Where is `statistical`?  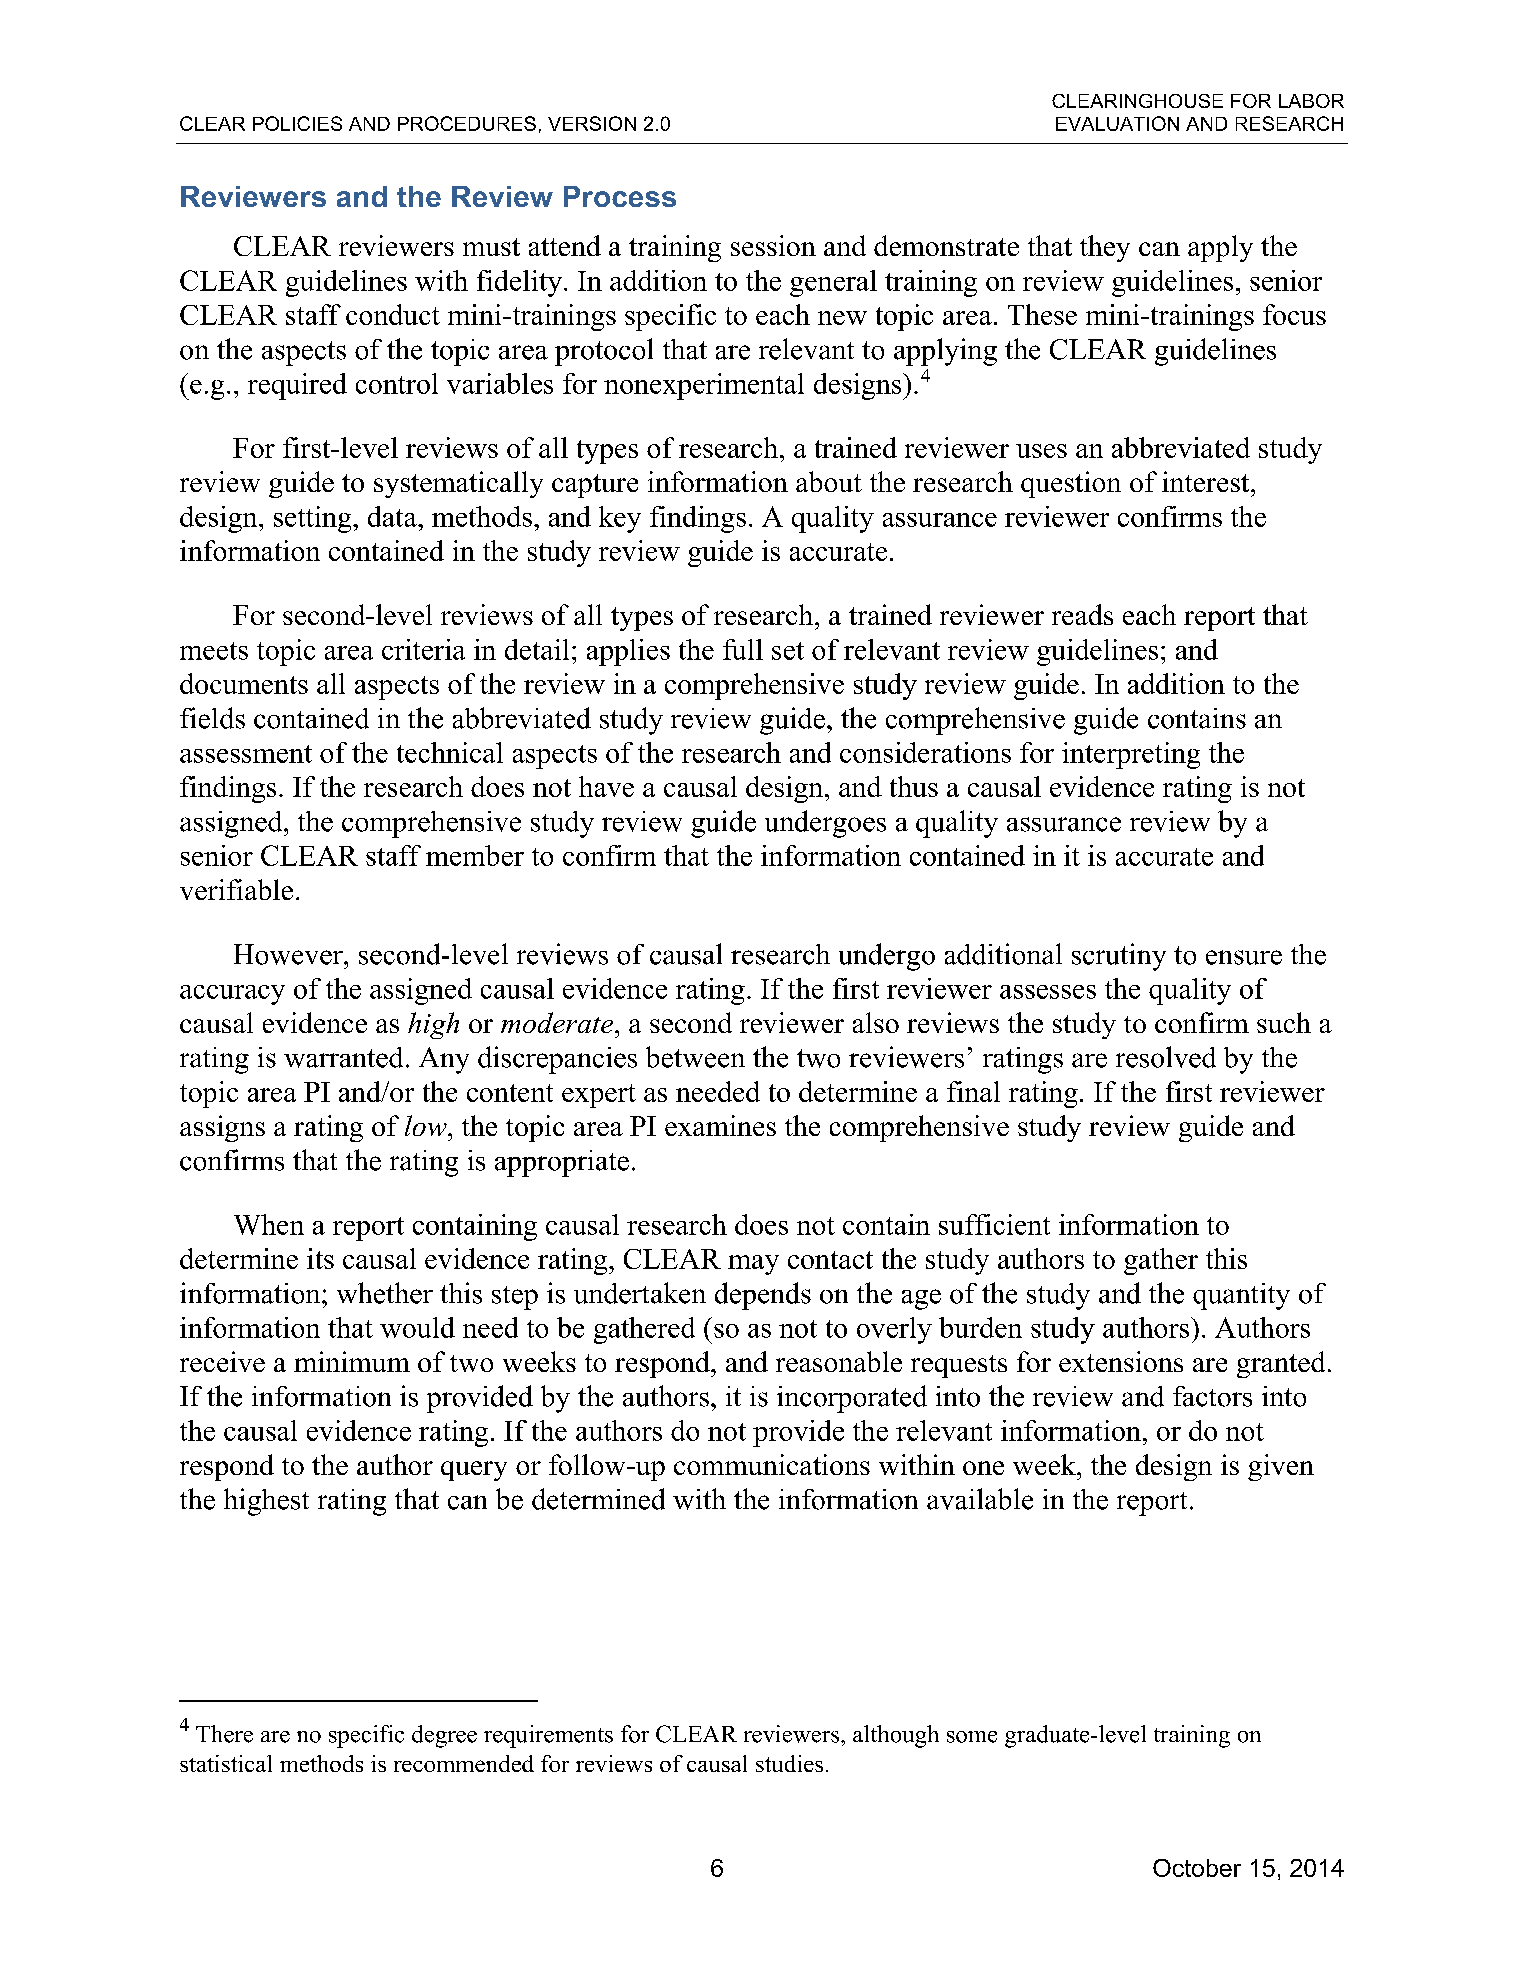 statistical is located at coordinates (226, 1763).
